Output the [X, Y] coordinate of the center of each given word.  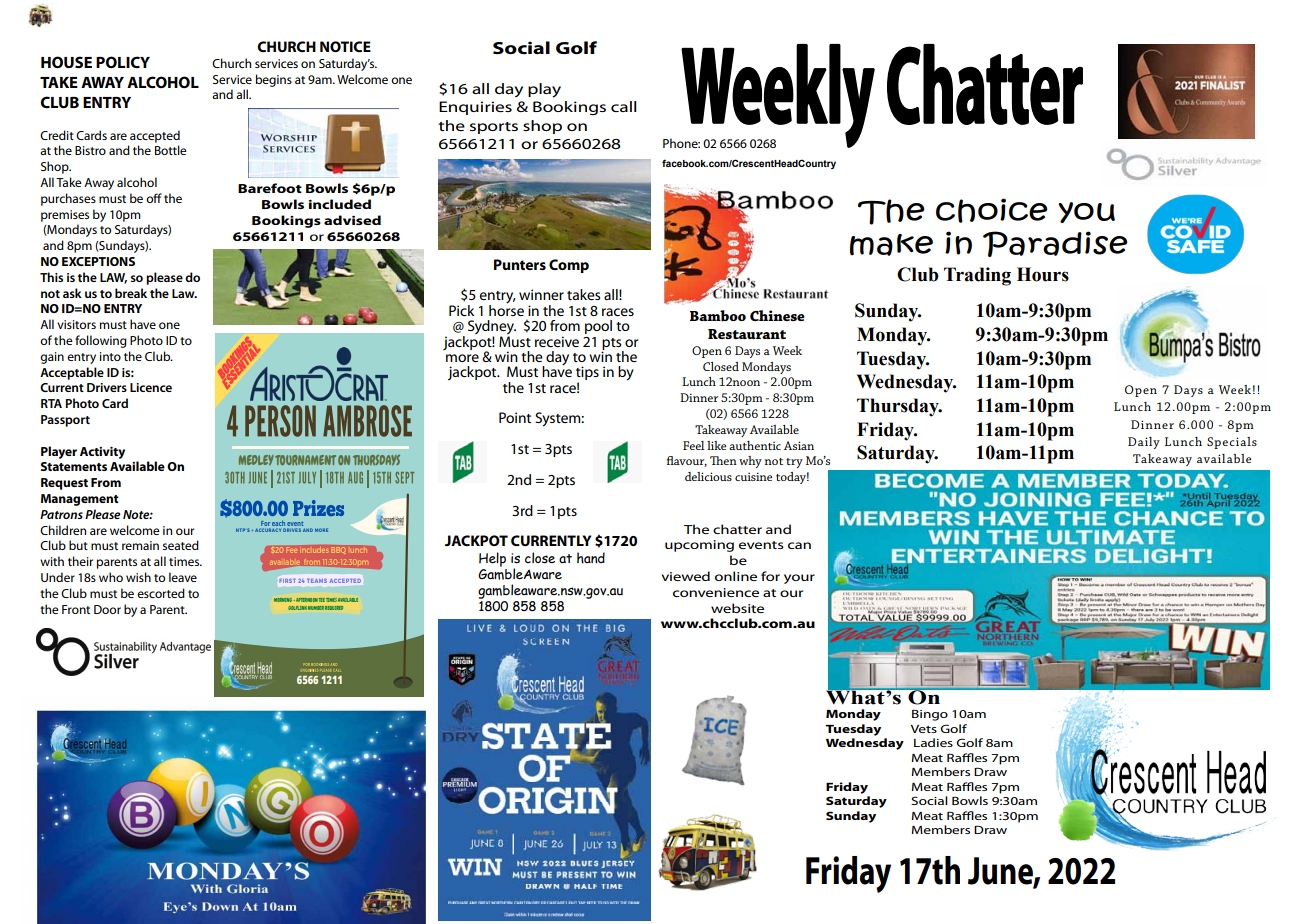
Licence [151, 387]
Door [107, 609]
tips [587, 374]
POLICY [123, 62]
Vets [924, 729]
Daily [1144, 443]
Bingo [930, 715]
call [624, 106]
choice [992, 210]
